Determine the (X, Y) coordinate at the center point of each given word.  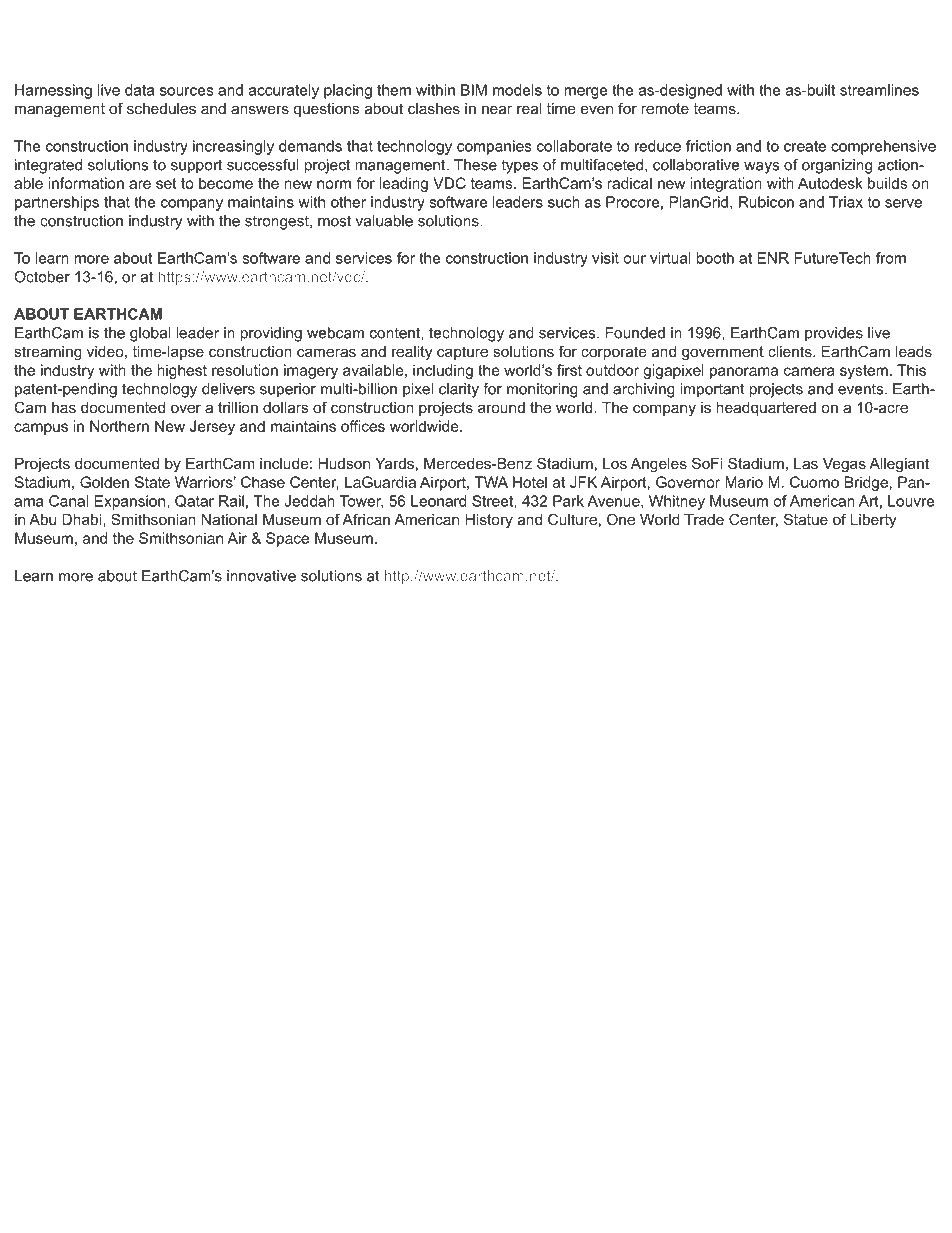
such (564, 202)
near (497, 109)
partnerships (57, 203)
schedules (161, 108)
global (150, 334)
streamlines (879, 90)
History (489, 521)
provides (834, 334)
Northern (119, 426)
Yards (394, 463)
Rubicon (766, 202)
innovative (261, 576)
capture (462, 353)
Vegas (844, 465)
